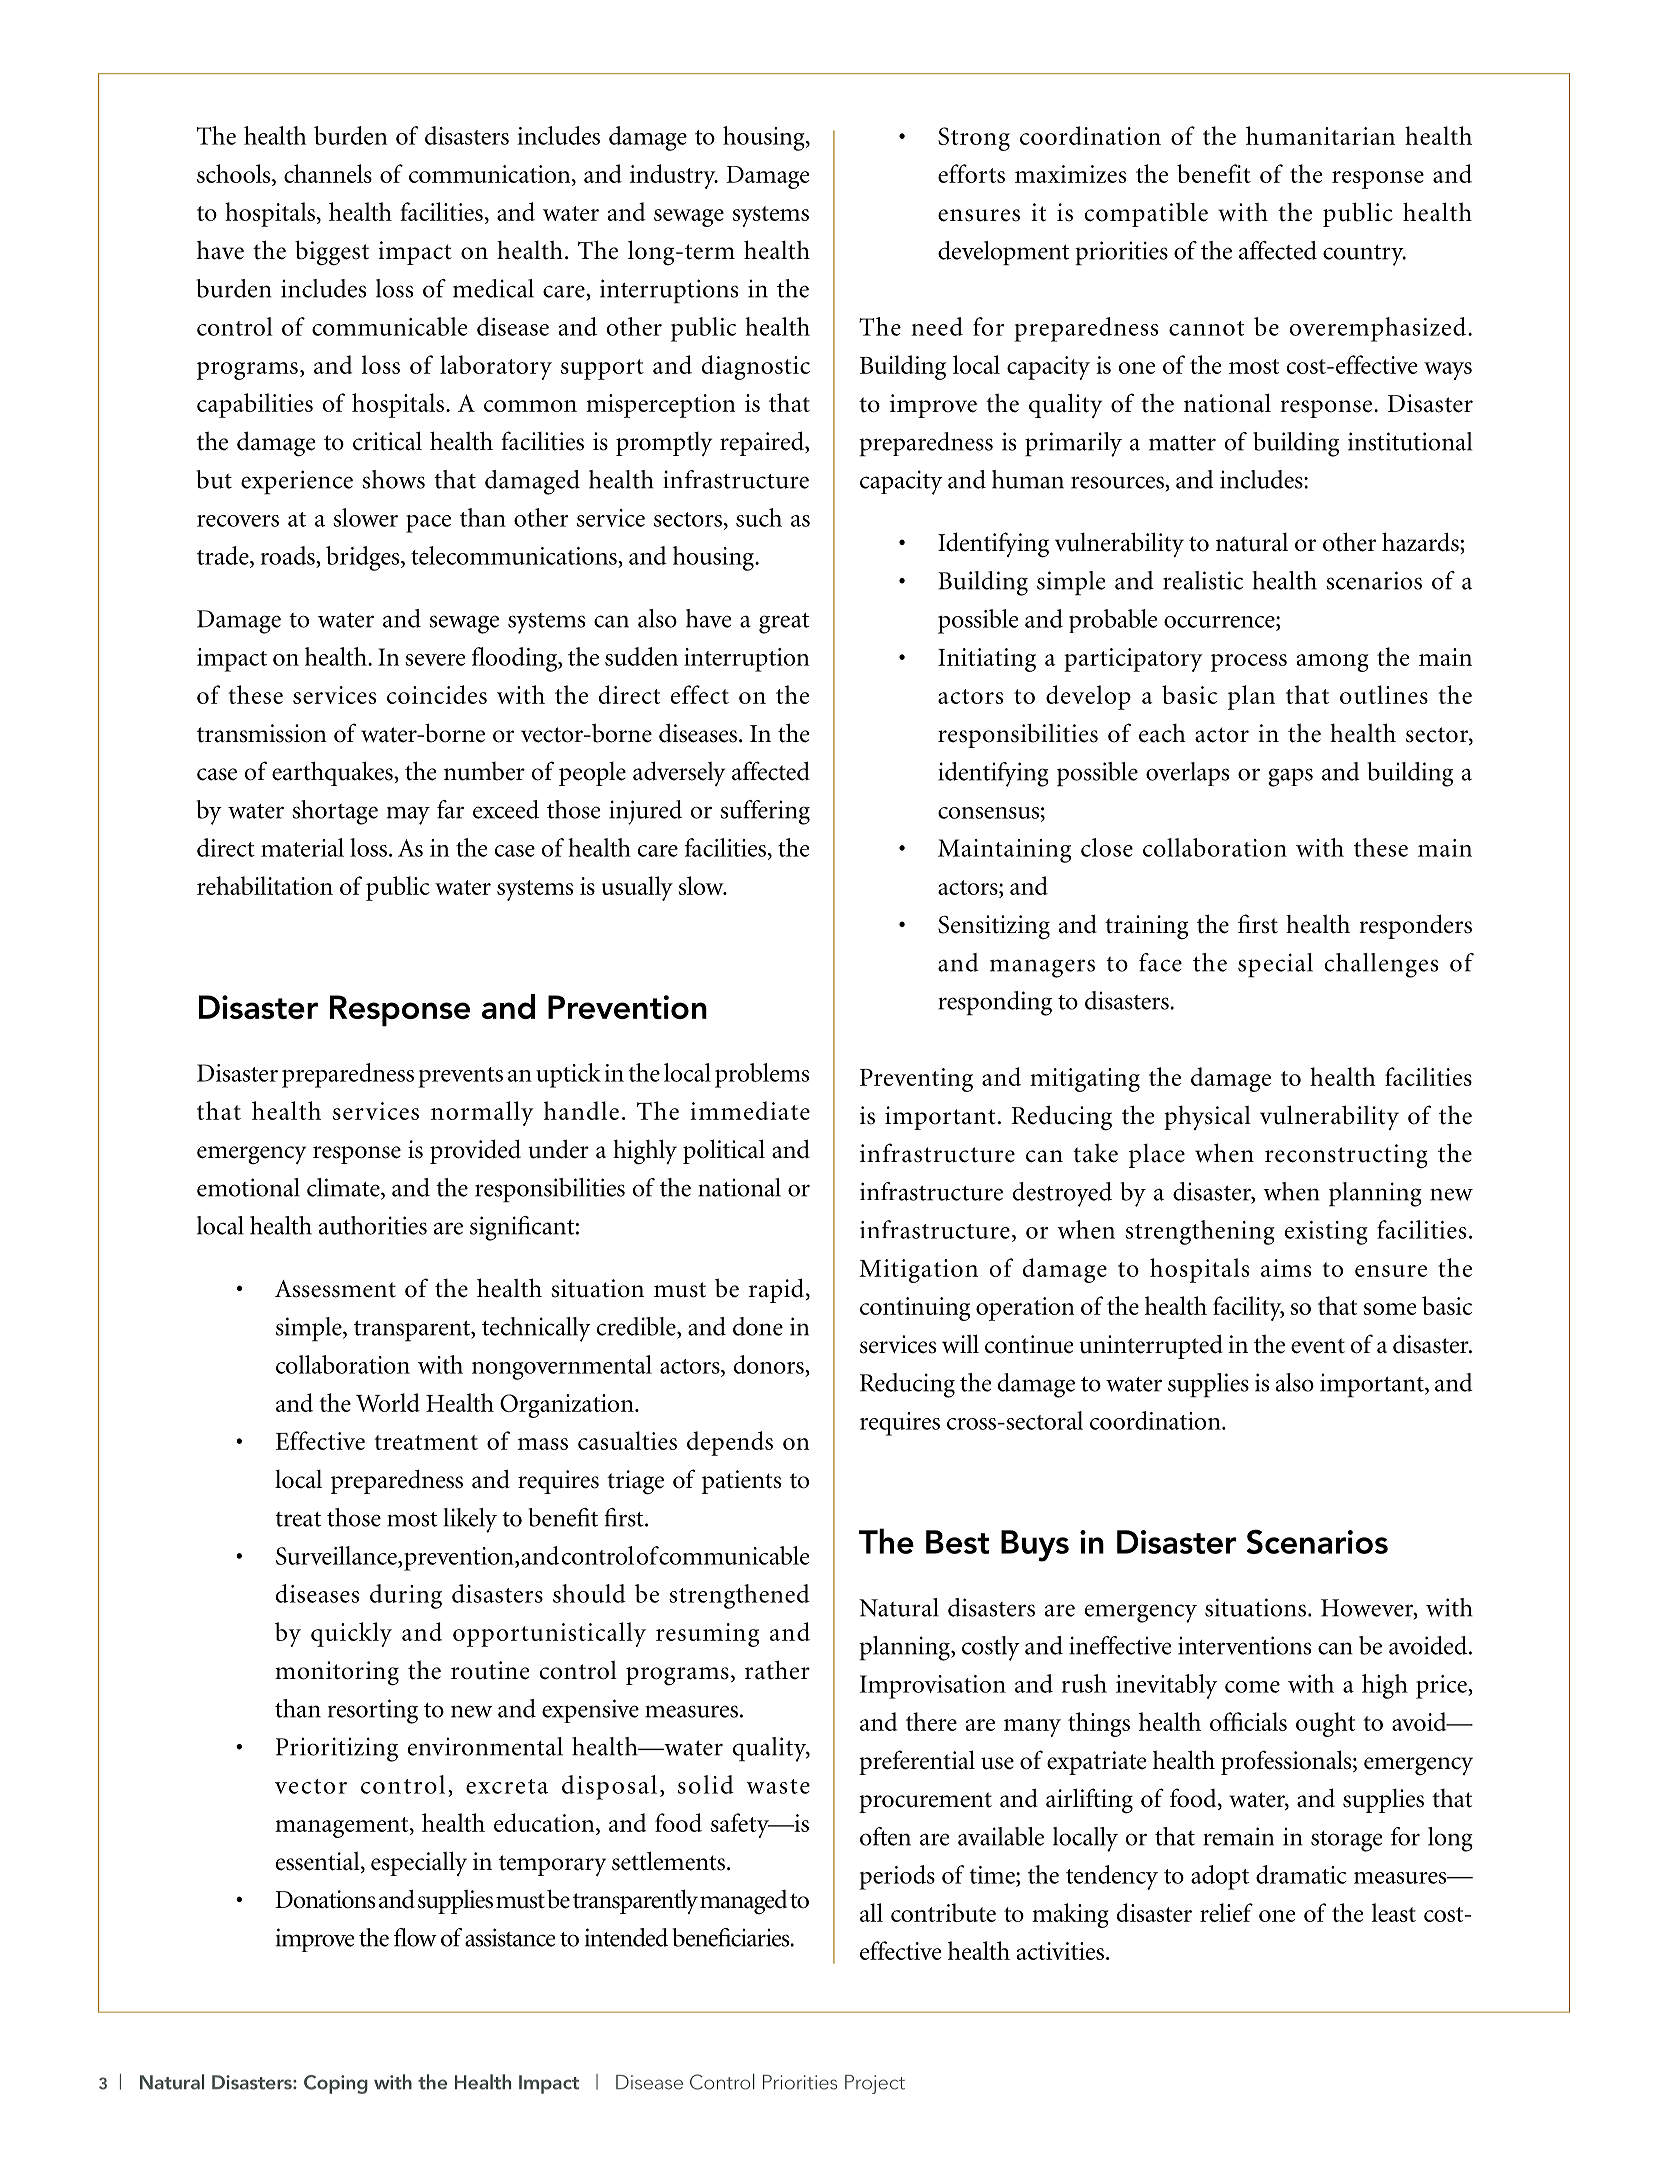  What do you see at coordinates (784, 623) in the screenshot?
I see `great` at bounding box center [784, 623].
